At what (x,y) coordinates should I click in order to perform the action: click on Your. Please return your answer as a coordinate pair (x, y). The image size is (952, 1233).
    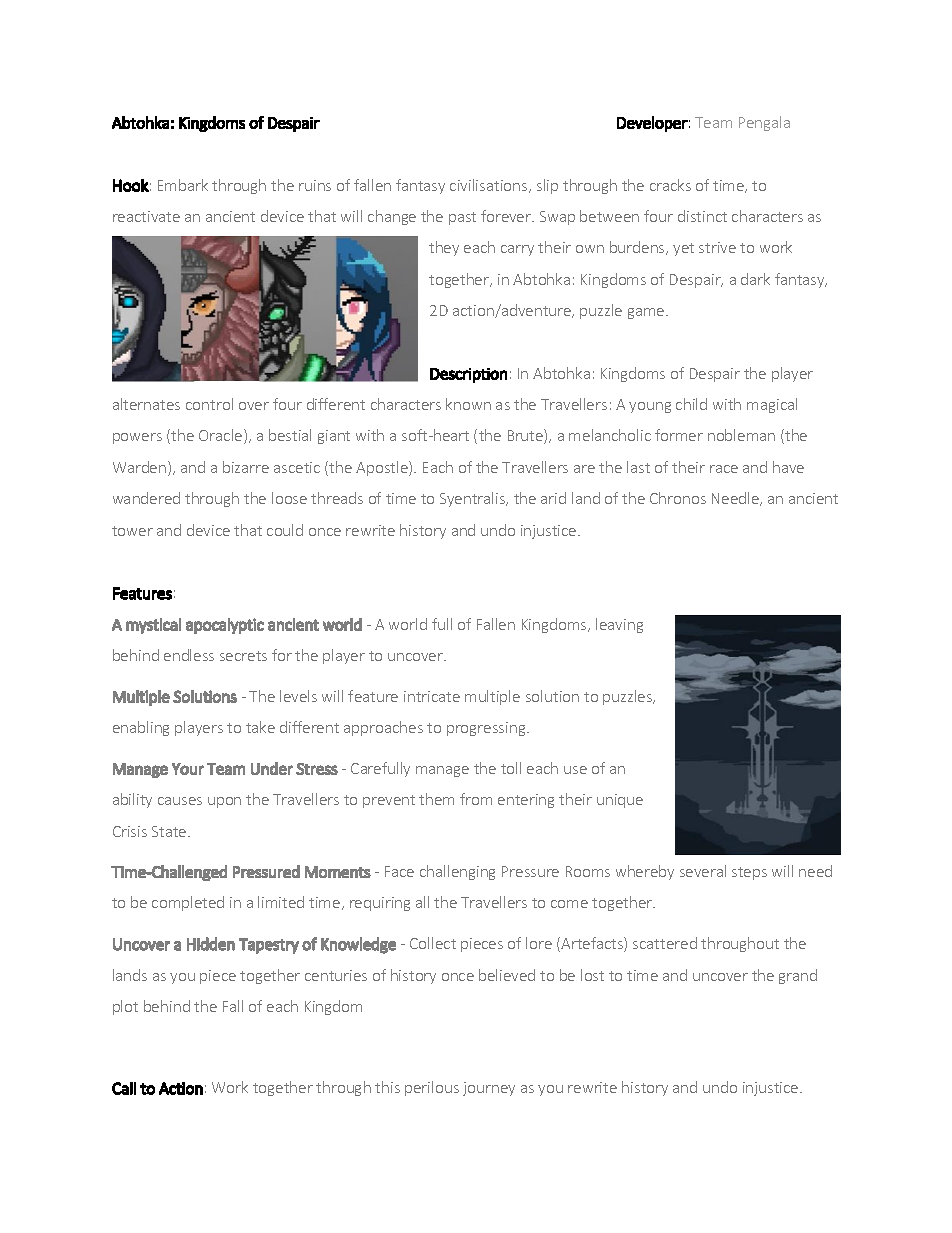
    Looking at the image, I should click on (188, 769).
